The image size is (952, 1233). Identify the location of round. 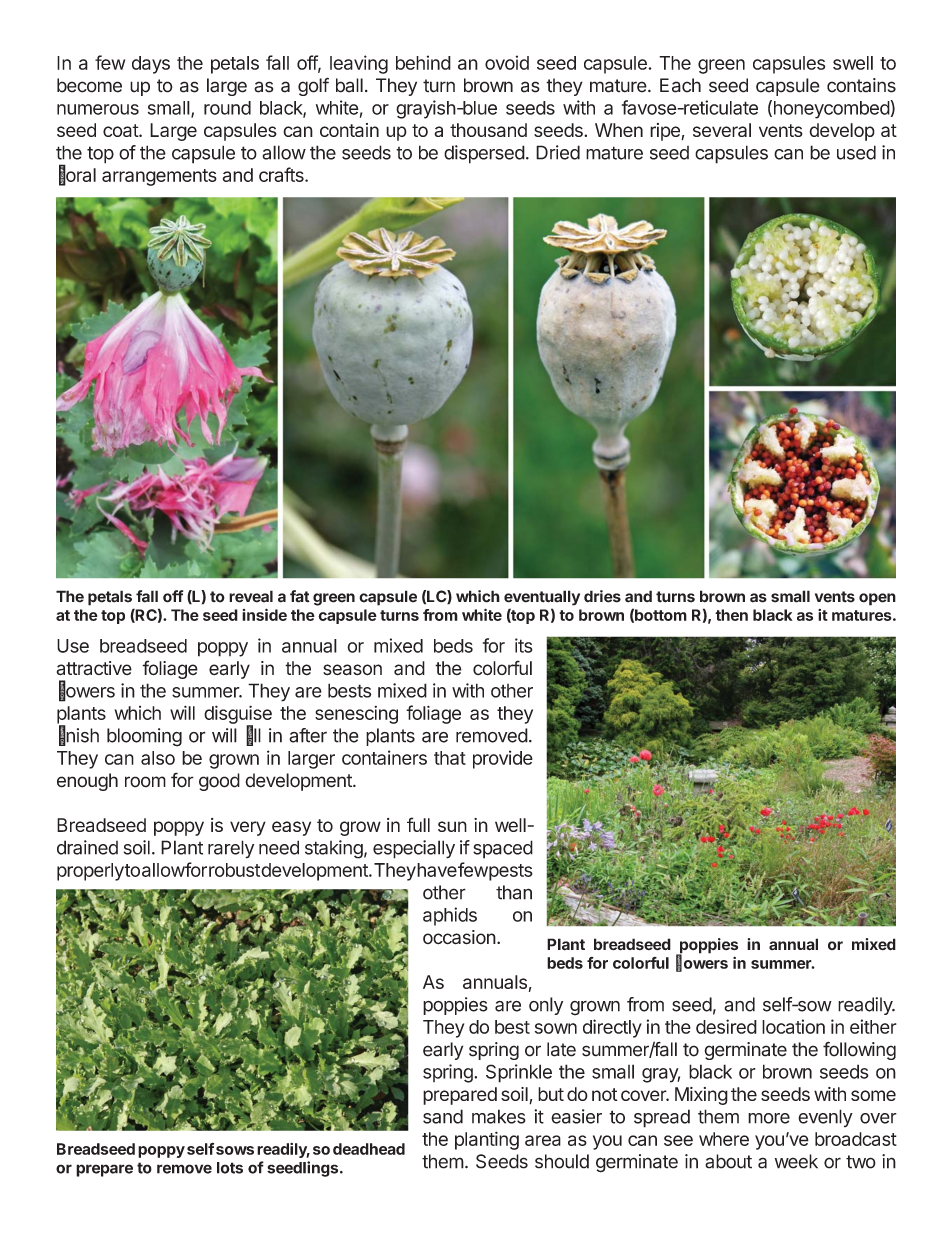
(227, 108).
